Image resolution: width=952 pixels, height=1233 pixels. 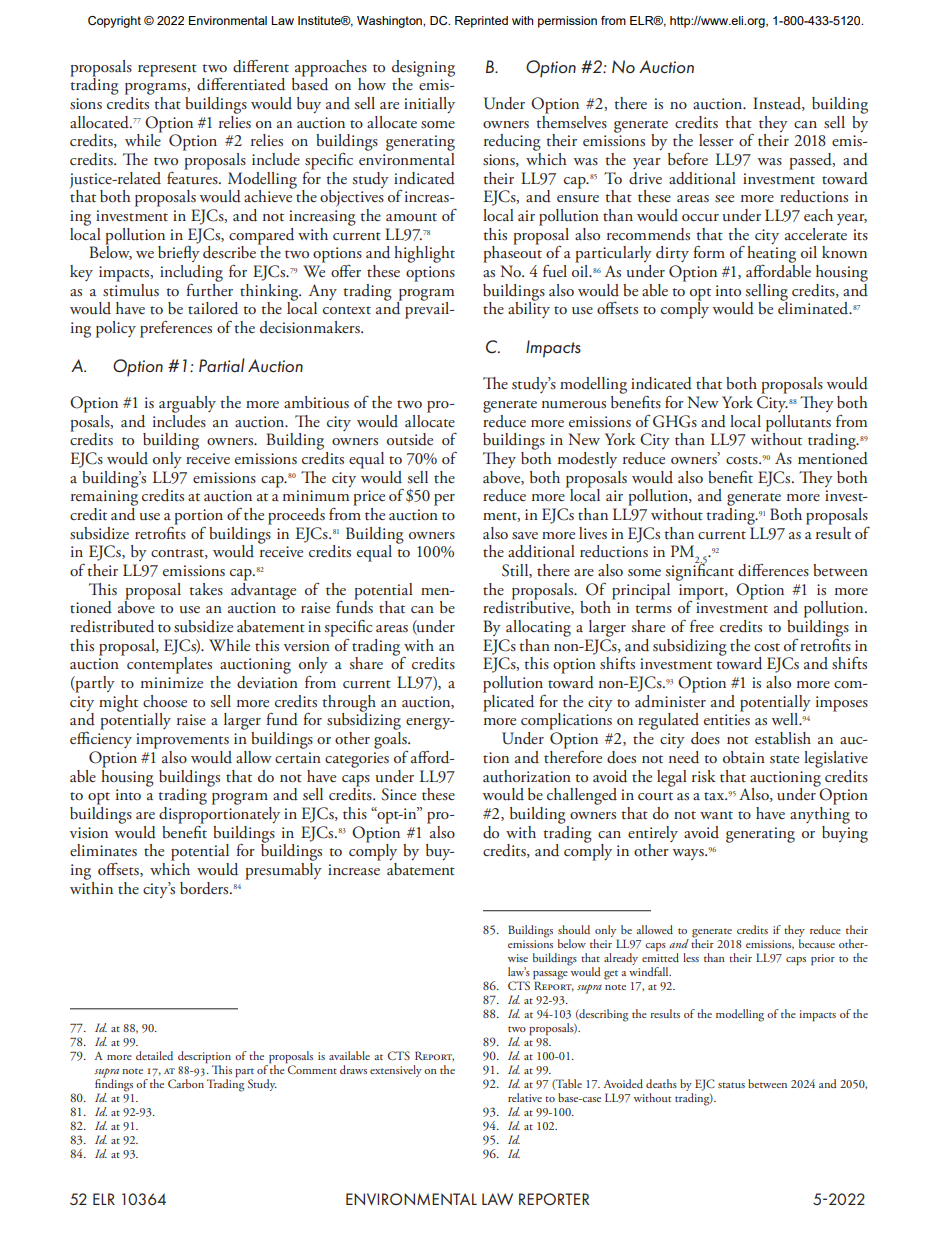 I want to click on represent, so click(x=167, y=70).
